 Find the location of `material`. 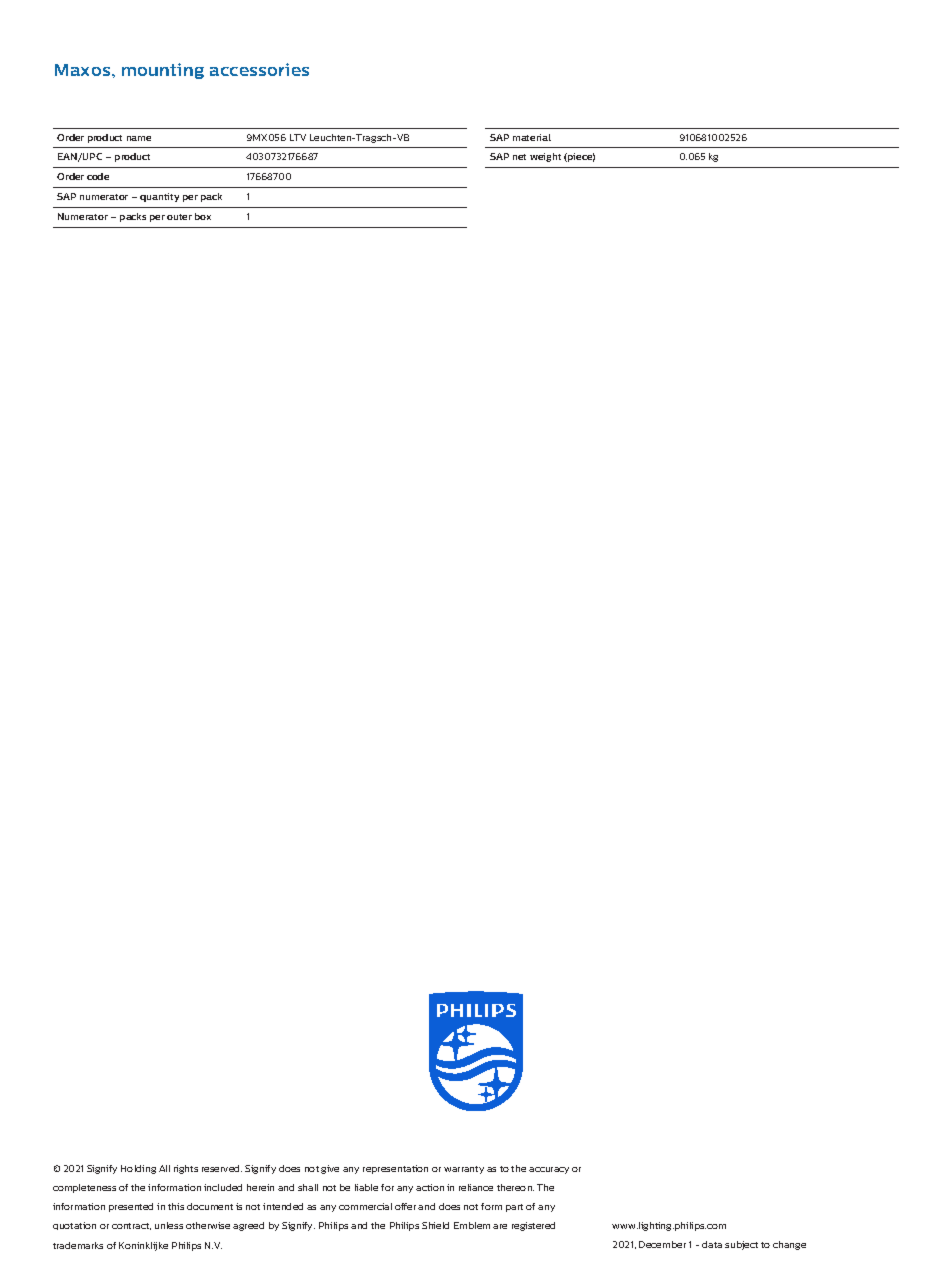

material is located at coordinates (532, 137).
